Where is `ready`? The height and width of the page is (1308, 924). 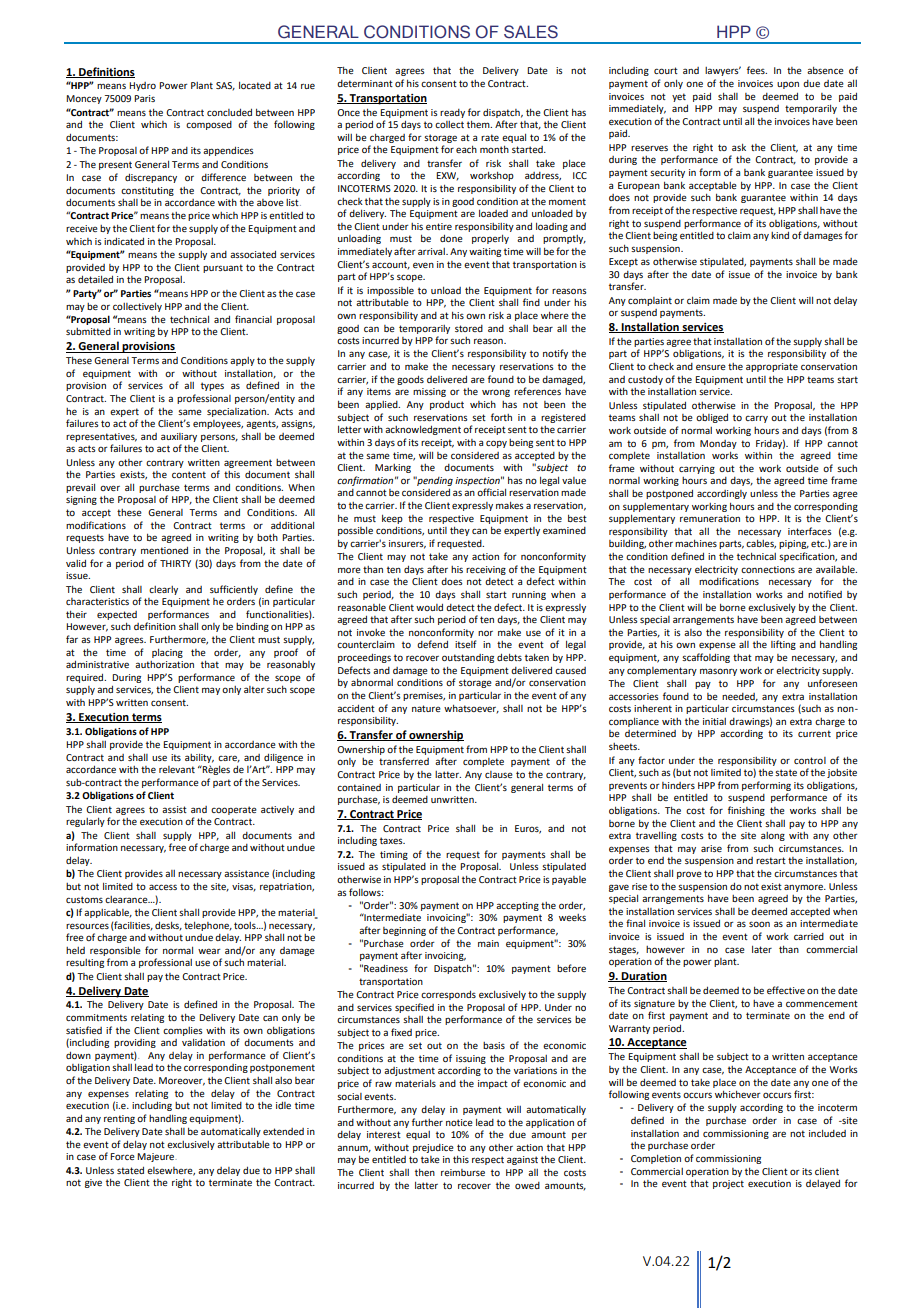
ready is located at coordinates (452, 113).
